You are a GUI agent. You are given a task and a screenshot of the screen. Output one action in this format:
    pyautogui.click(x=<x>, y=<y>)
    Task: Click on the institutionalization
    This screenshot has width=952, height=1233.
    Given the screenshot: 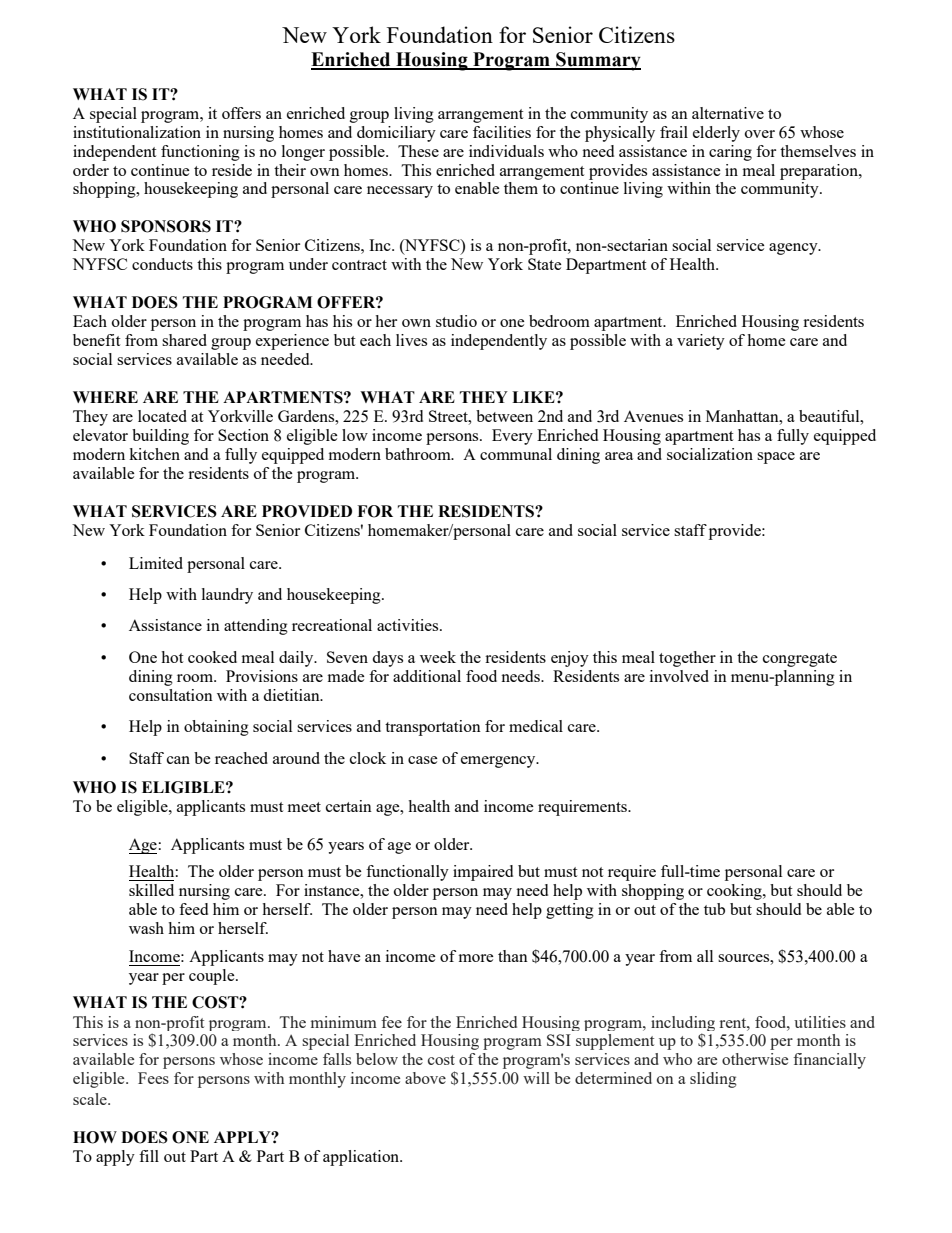 What is the action you would take?
    pyautogui.click(x=137, y=132)
